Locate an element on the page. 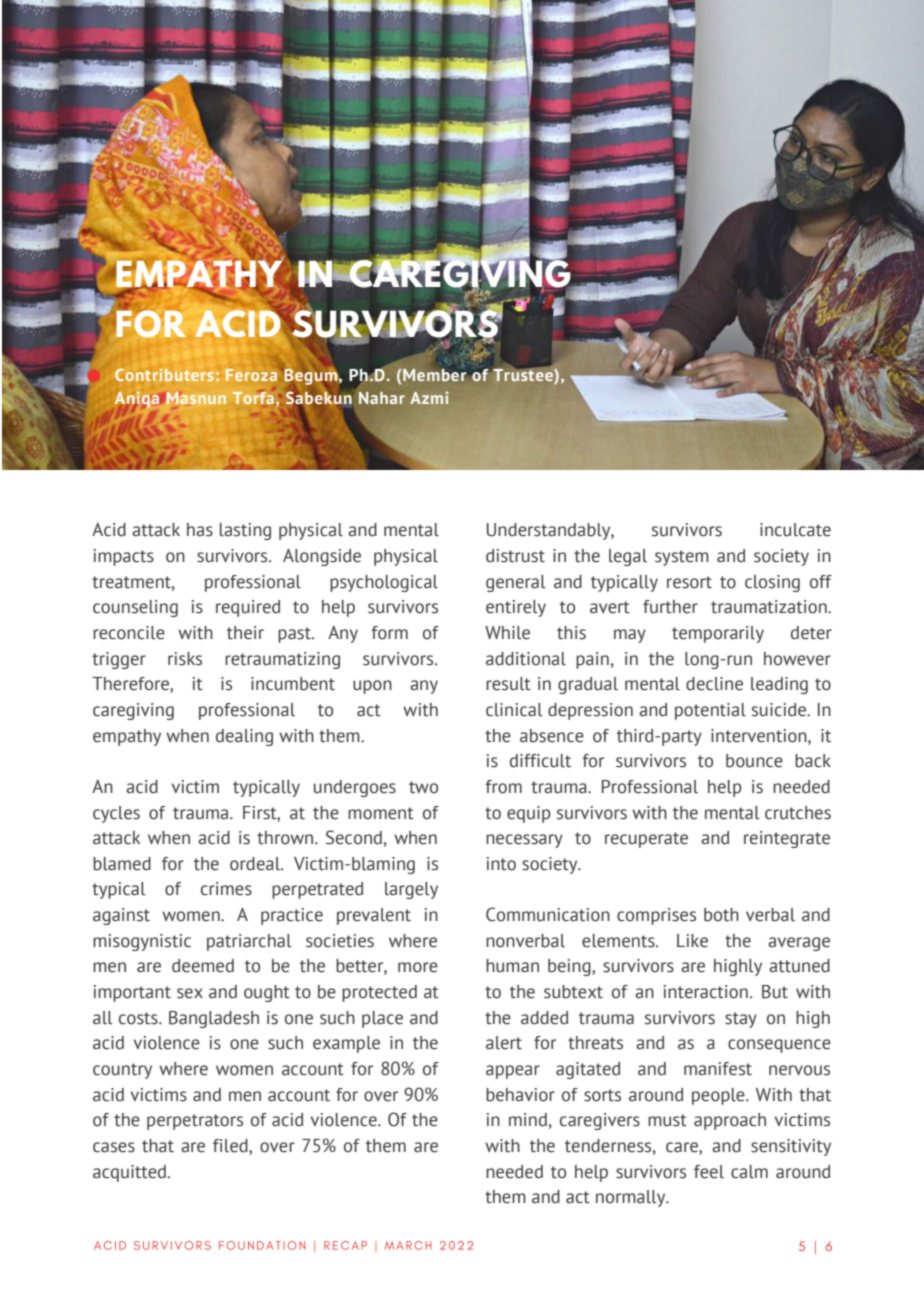 Image resolution: width=924 pixels, height=1308 pixels. acquitted is located at coordinates (129, 1173).
